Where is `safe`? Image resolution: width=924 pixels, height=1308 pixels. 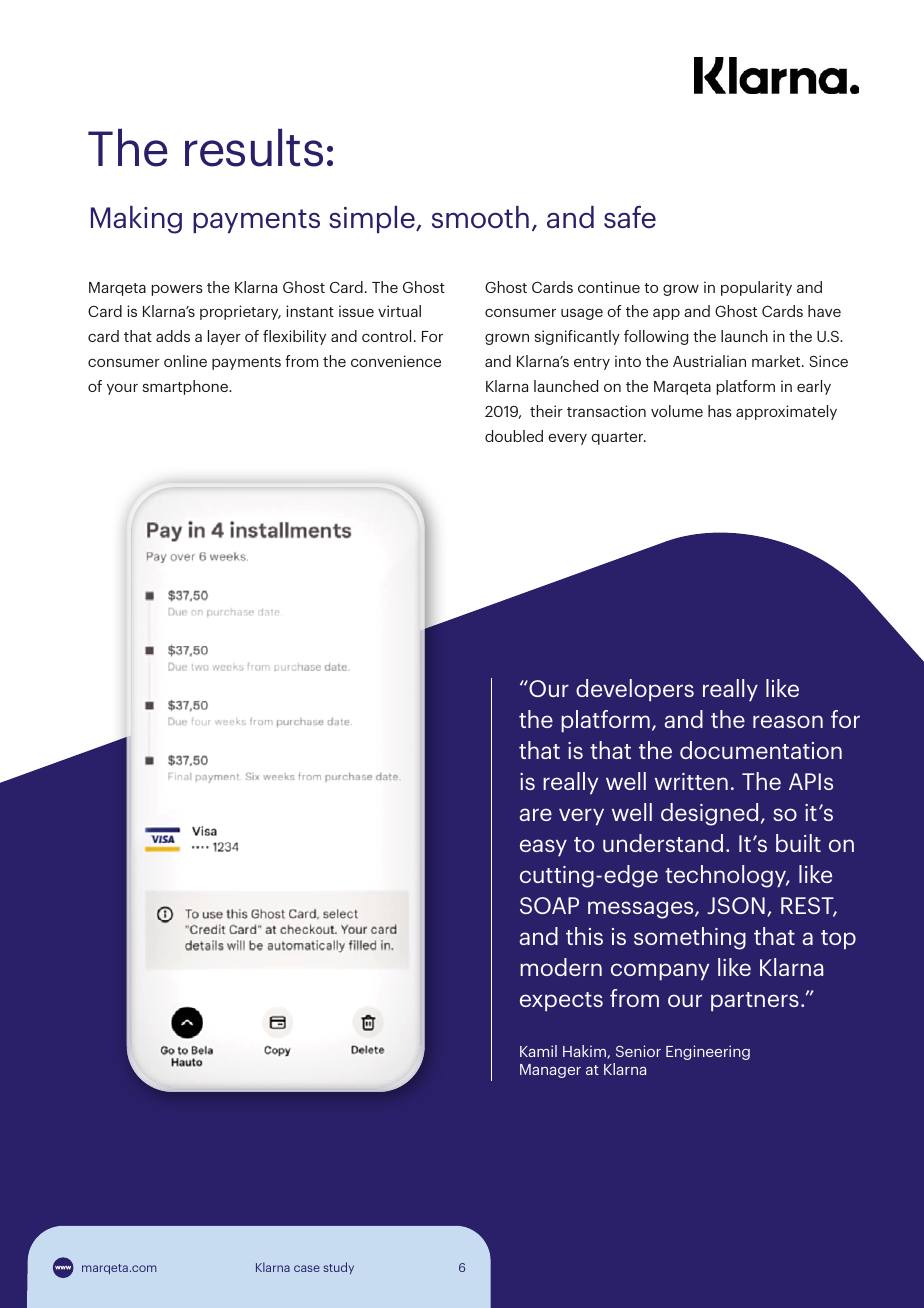 safe is located at coordinates (630, 216).
